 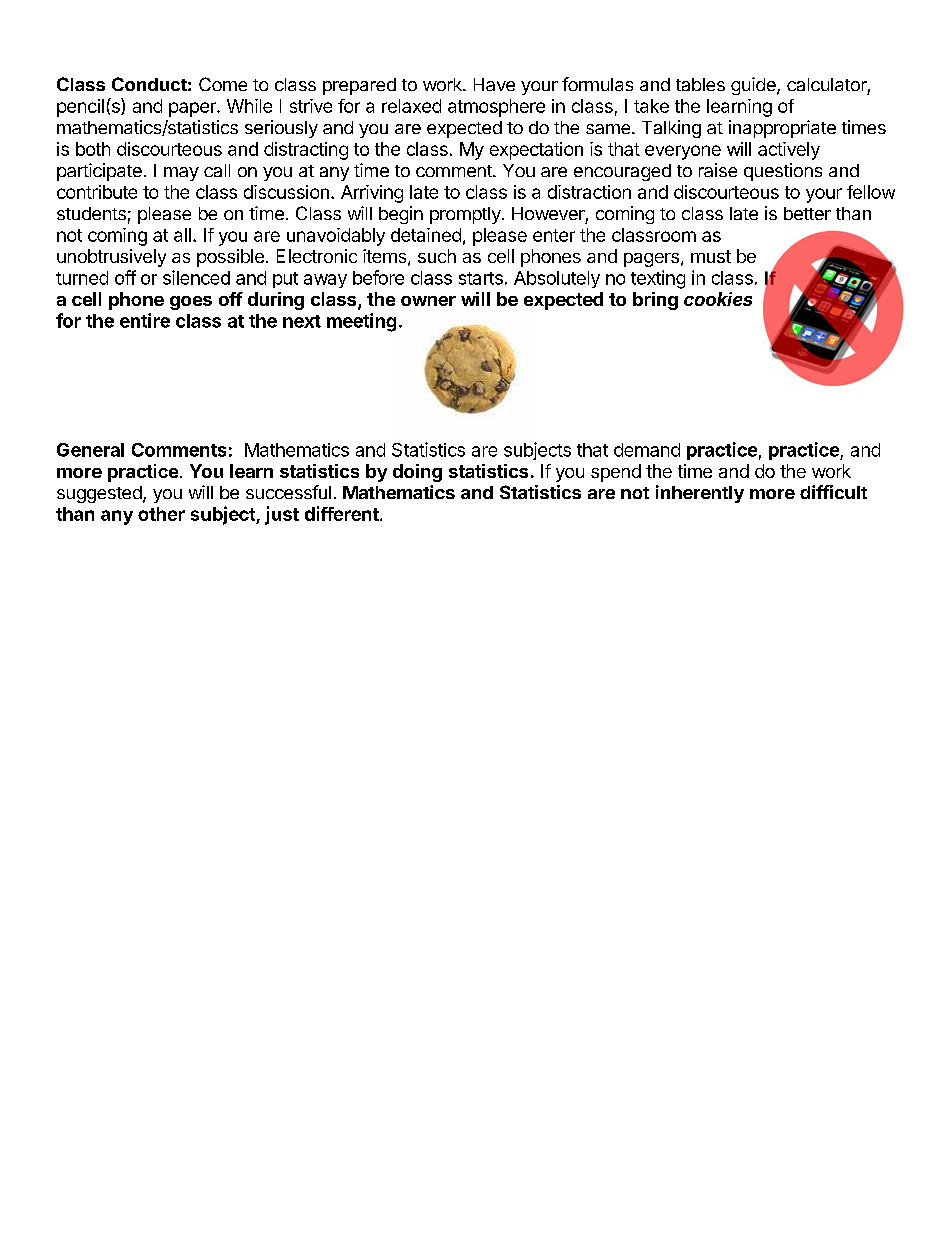 I want to click on paper, so click(x=193, y=109).
